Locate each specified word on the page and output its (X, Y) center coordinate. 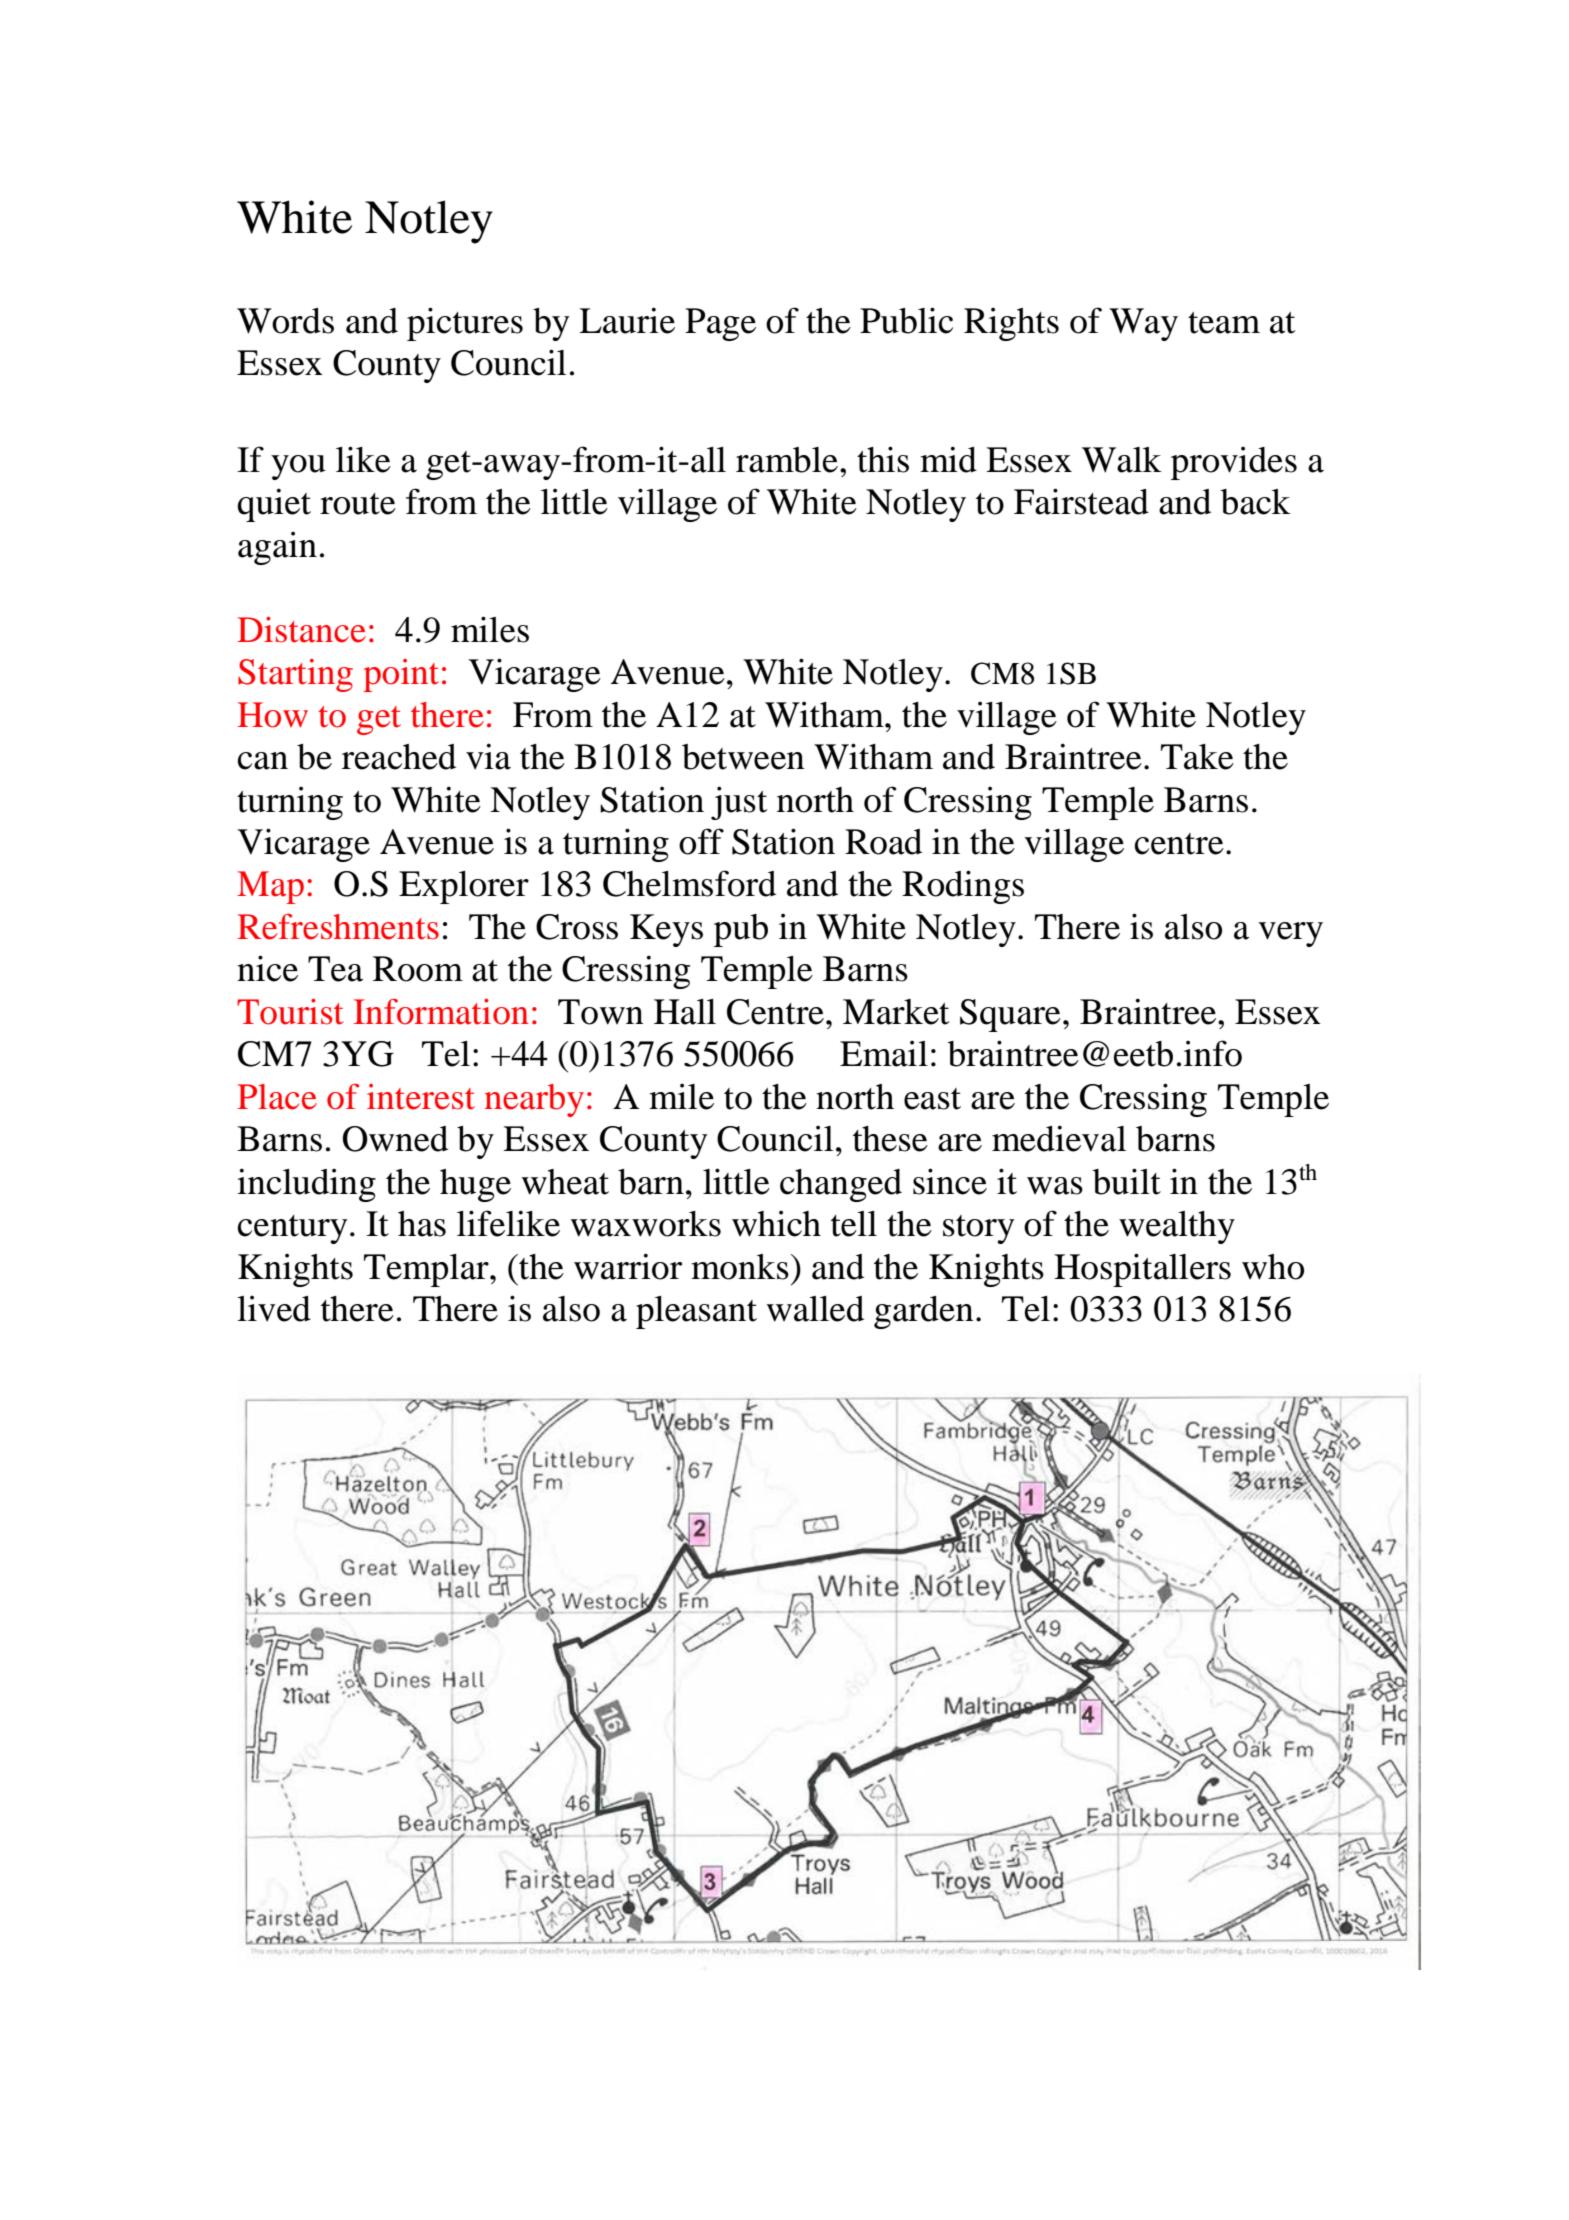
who (1273, 1267)
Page (720, 324)
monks (740, 1267)
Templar (427, 1270)
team (1224, 323)
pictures (465, 324)
